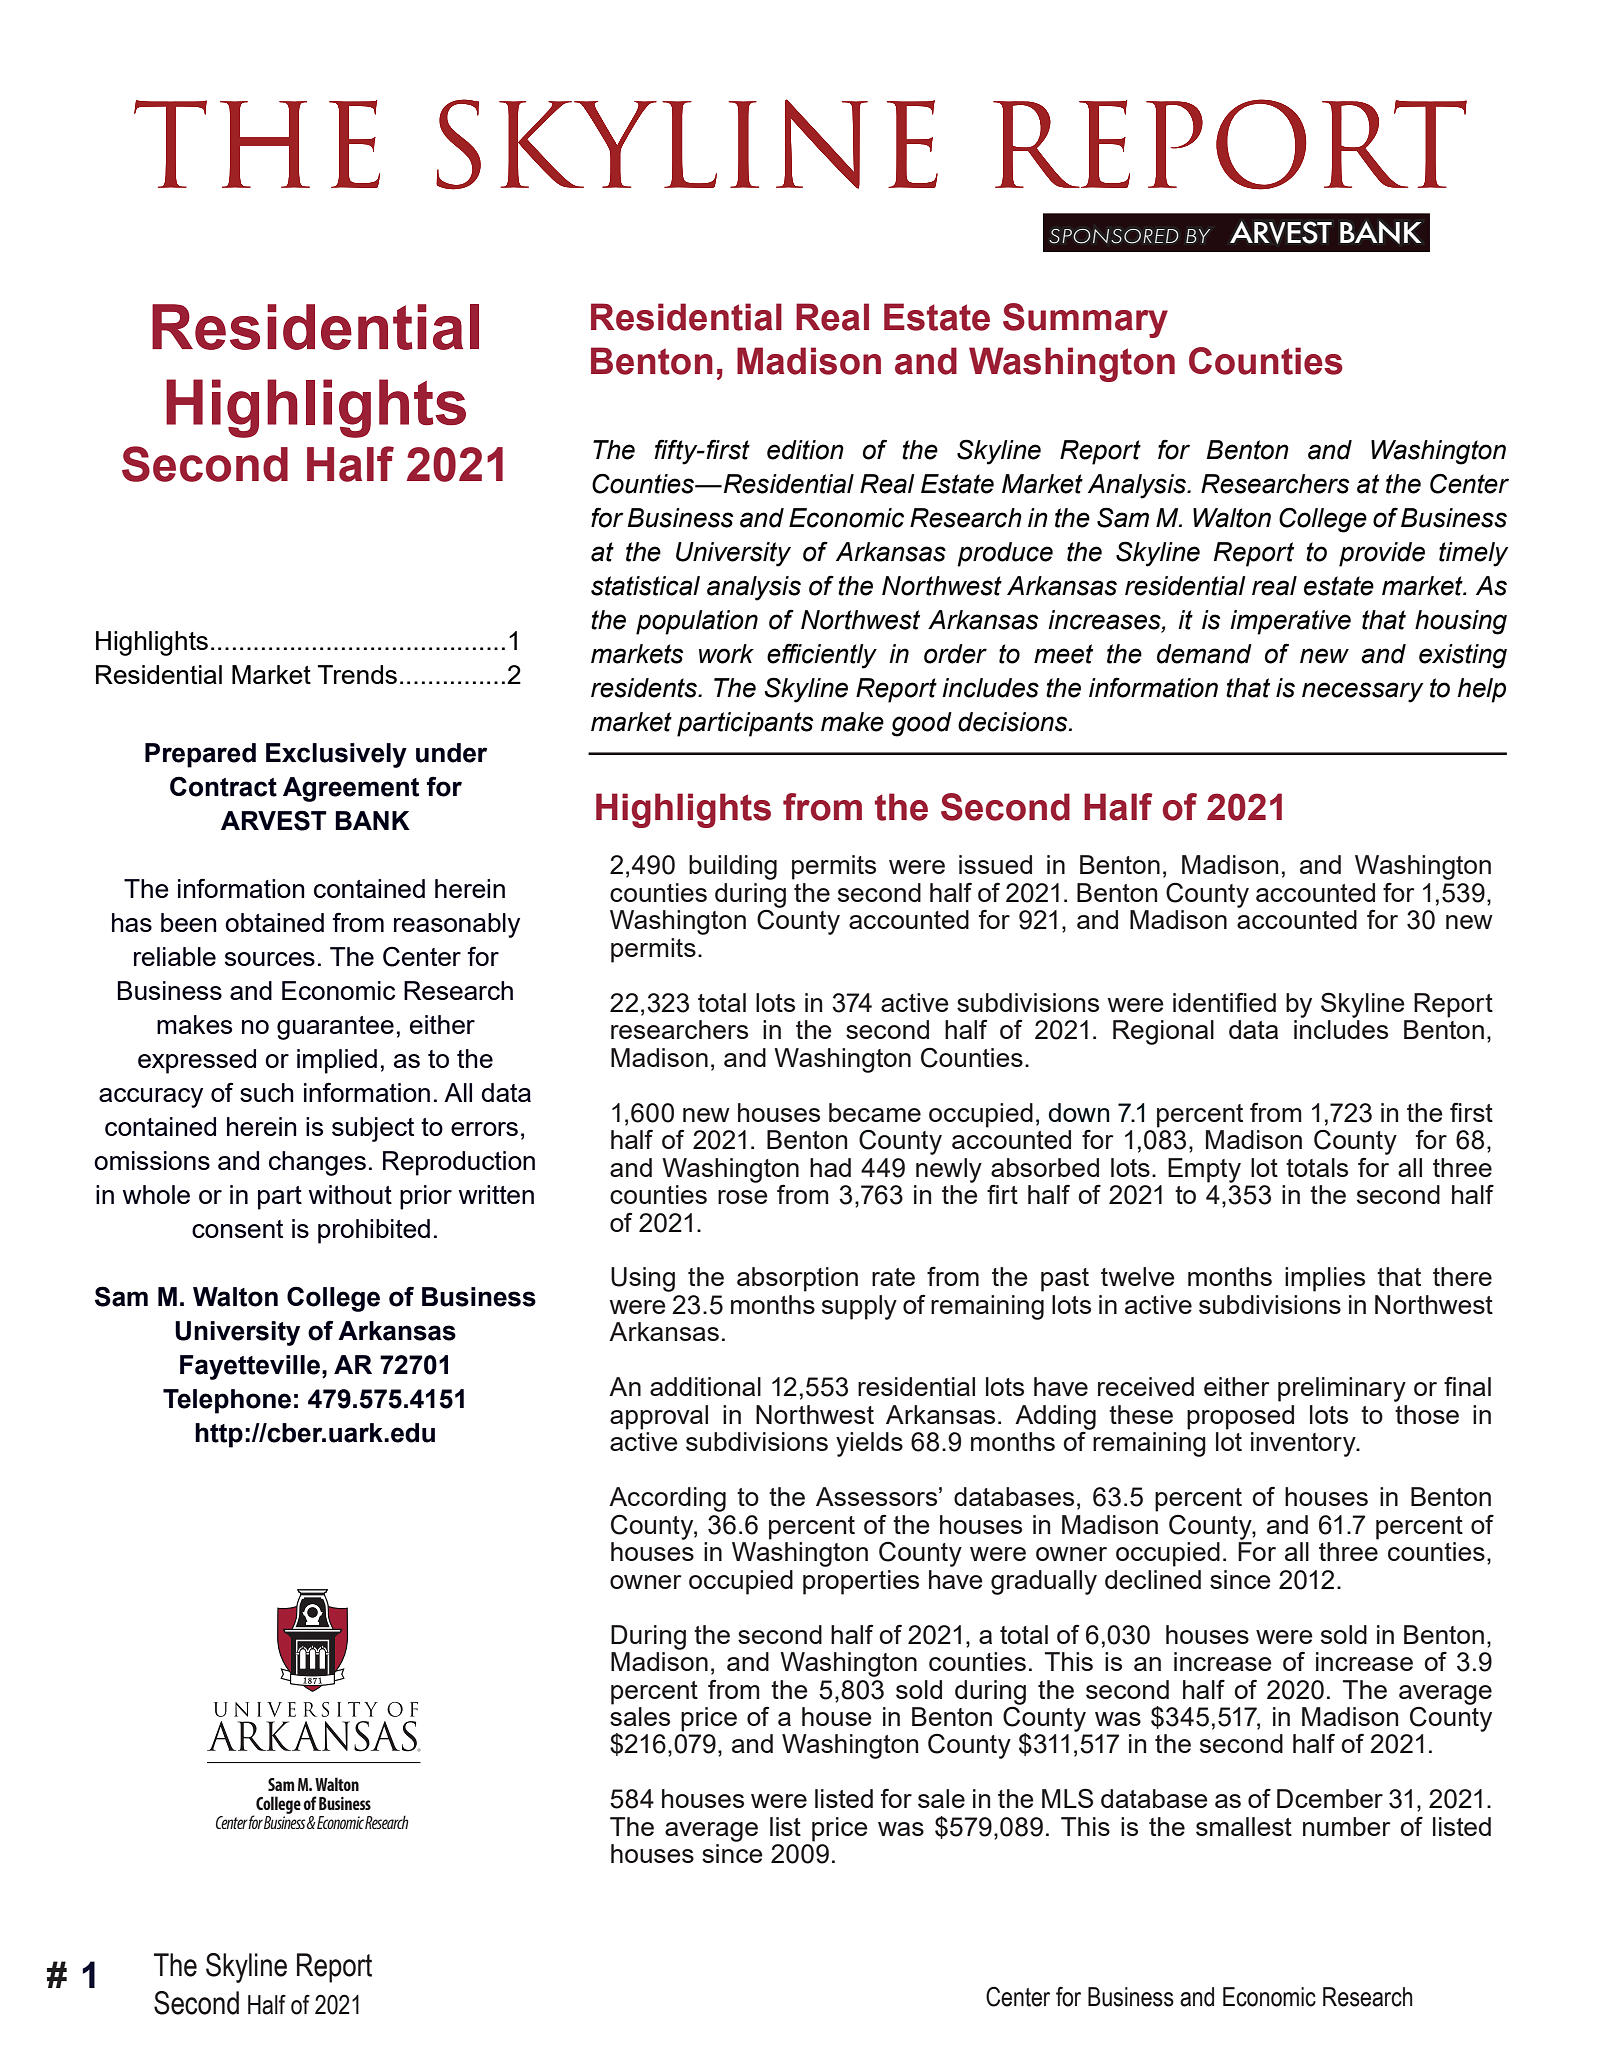 Image resolution: width=1601 pixels, height=2072 pixels. What do you see at coordinates (805, 450) in the screenshot?
I see `edition` at bounding box center [805, 450].
